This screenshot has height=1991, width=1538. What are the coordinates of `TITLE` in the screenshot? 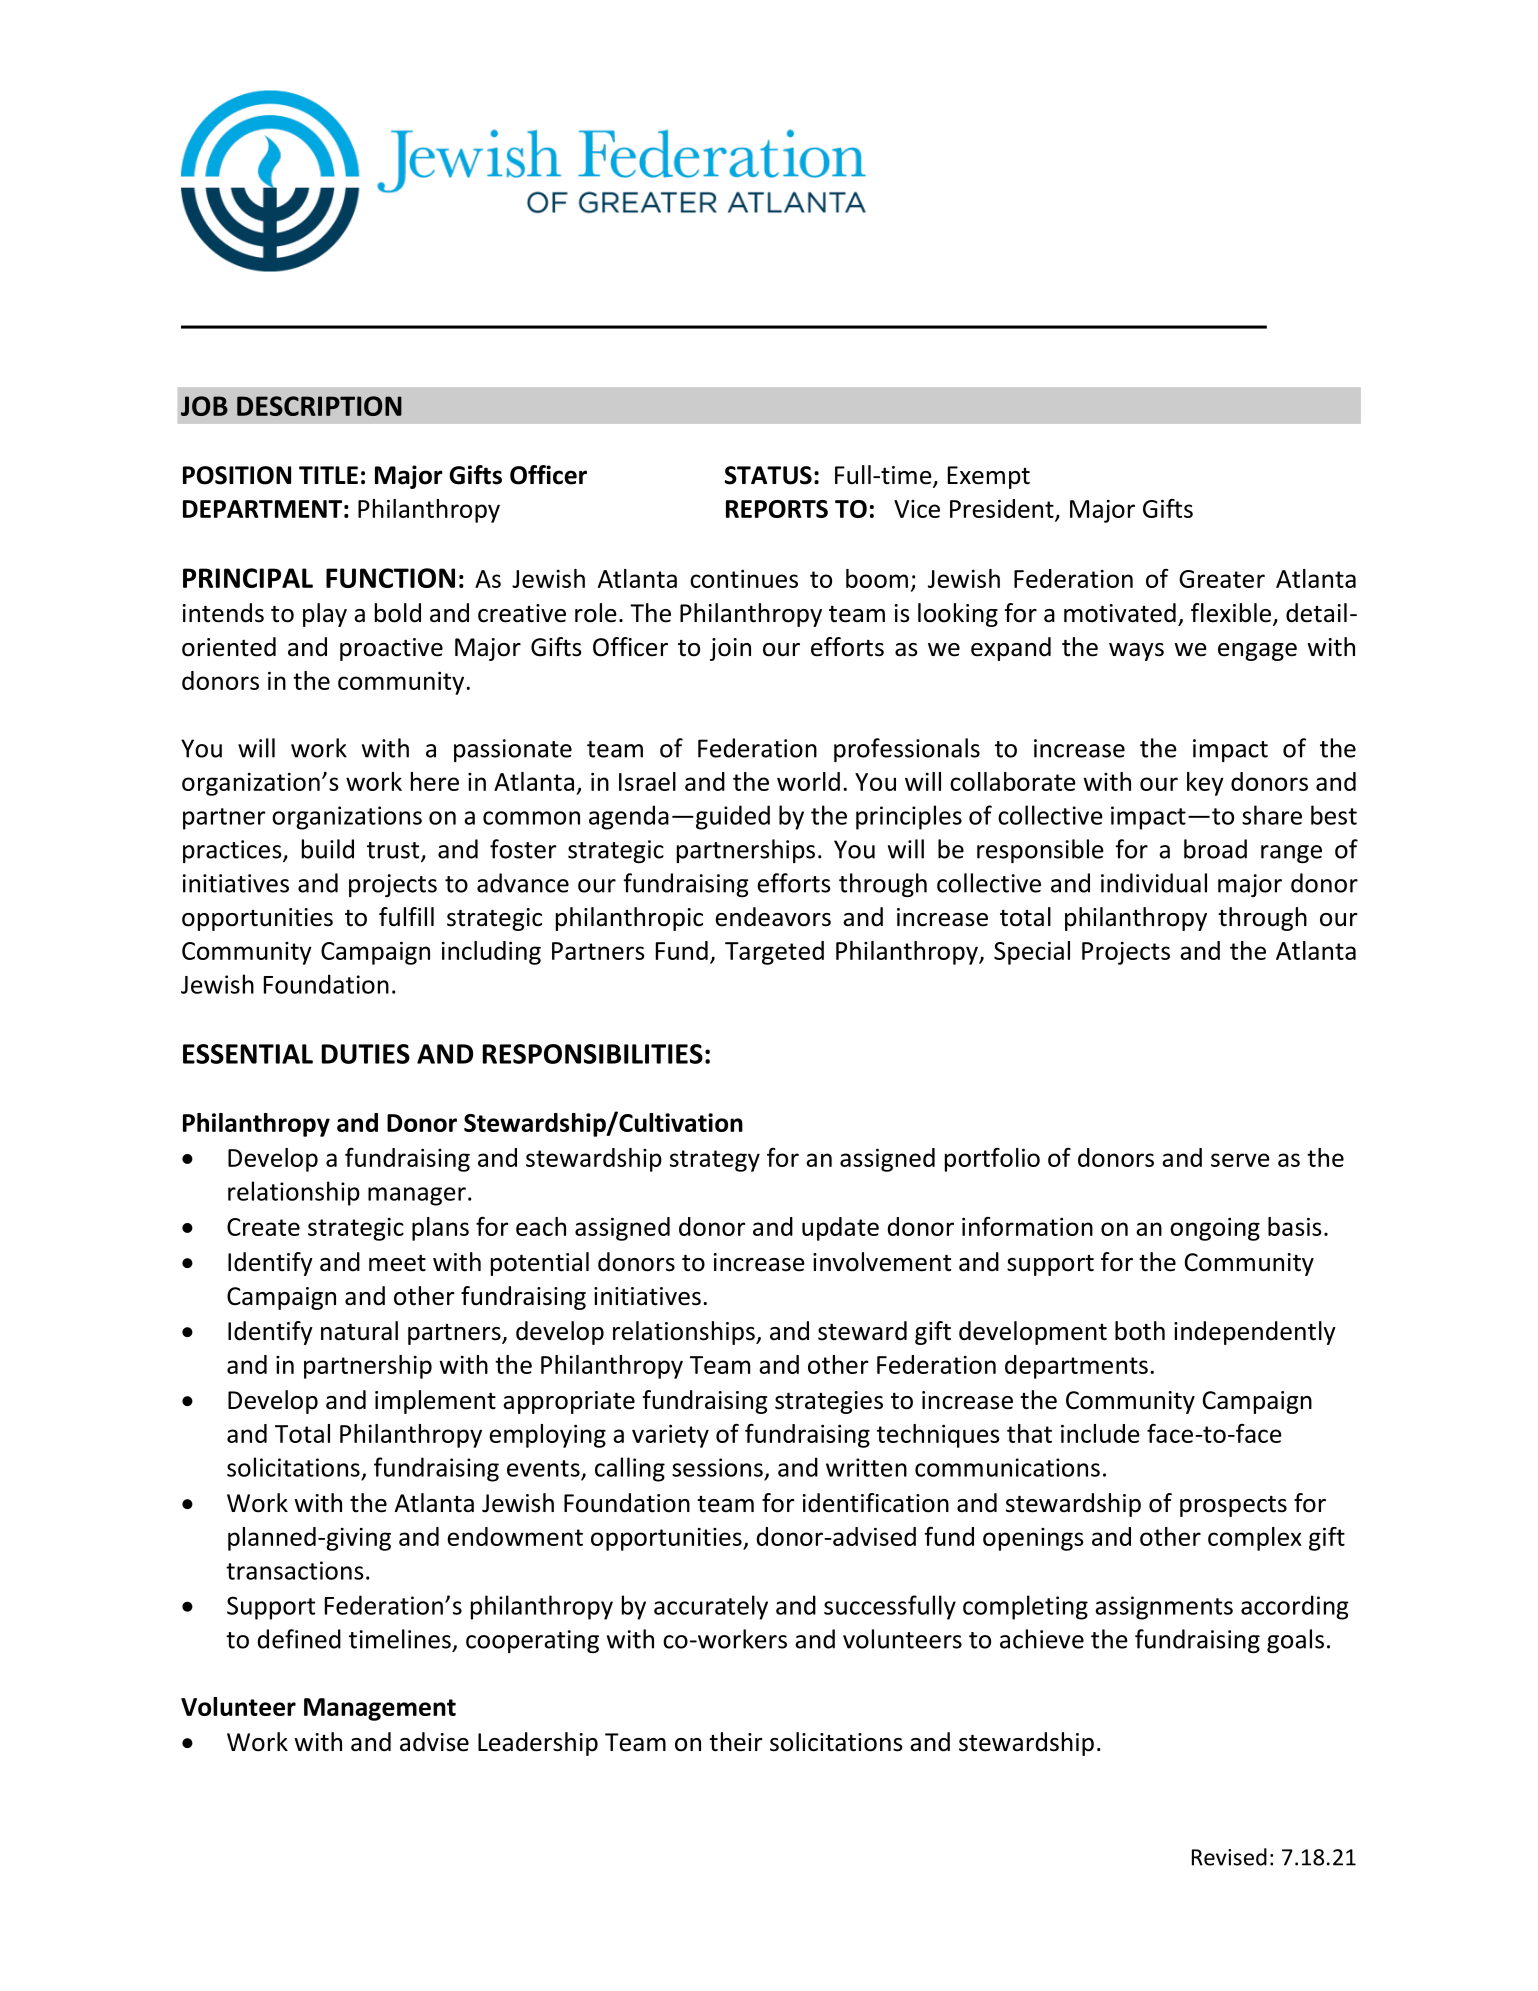 It's located at (328, 475).
